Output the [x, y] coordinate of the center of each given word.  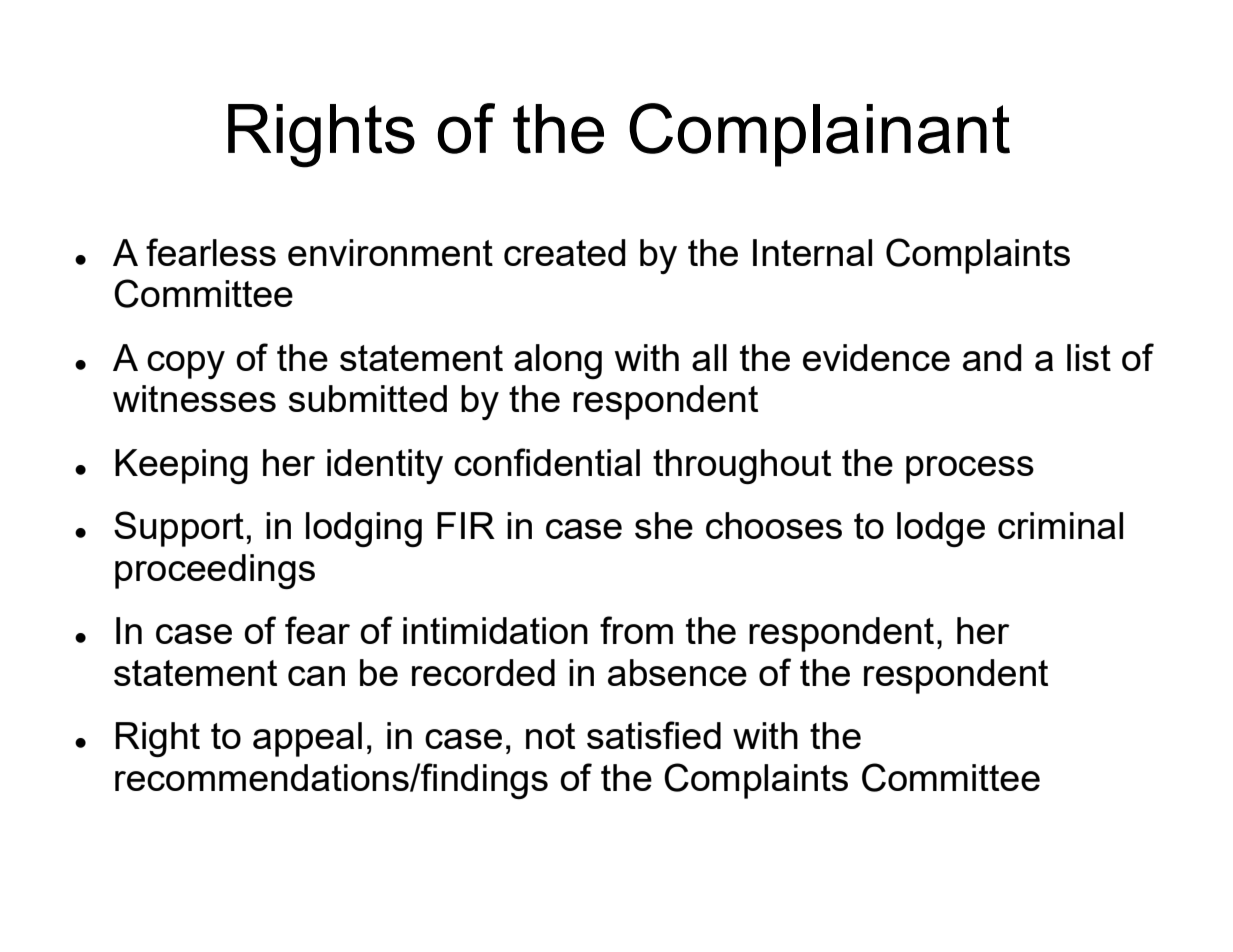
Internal [812, 252]
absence [677, 672]
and [992, 357]
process [970, 470]
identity [385, 466]
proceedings [215, 571]
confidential [547, 462]
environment [390, 252]
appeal [307, 739]
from [636, 630]
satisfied [654, 735]
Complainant [819, 135]
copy [186, 365]
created [565, 252]
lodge [941, 529]
